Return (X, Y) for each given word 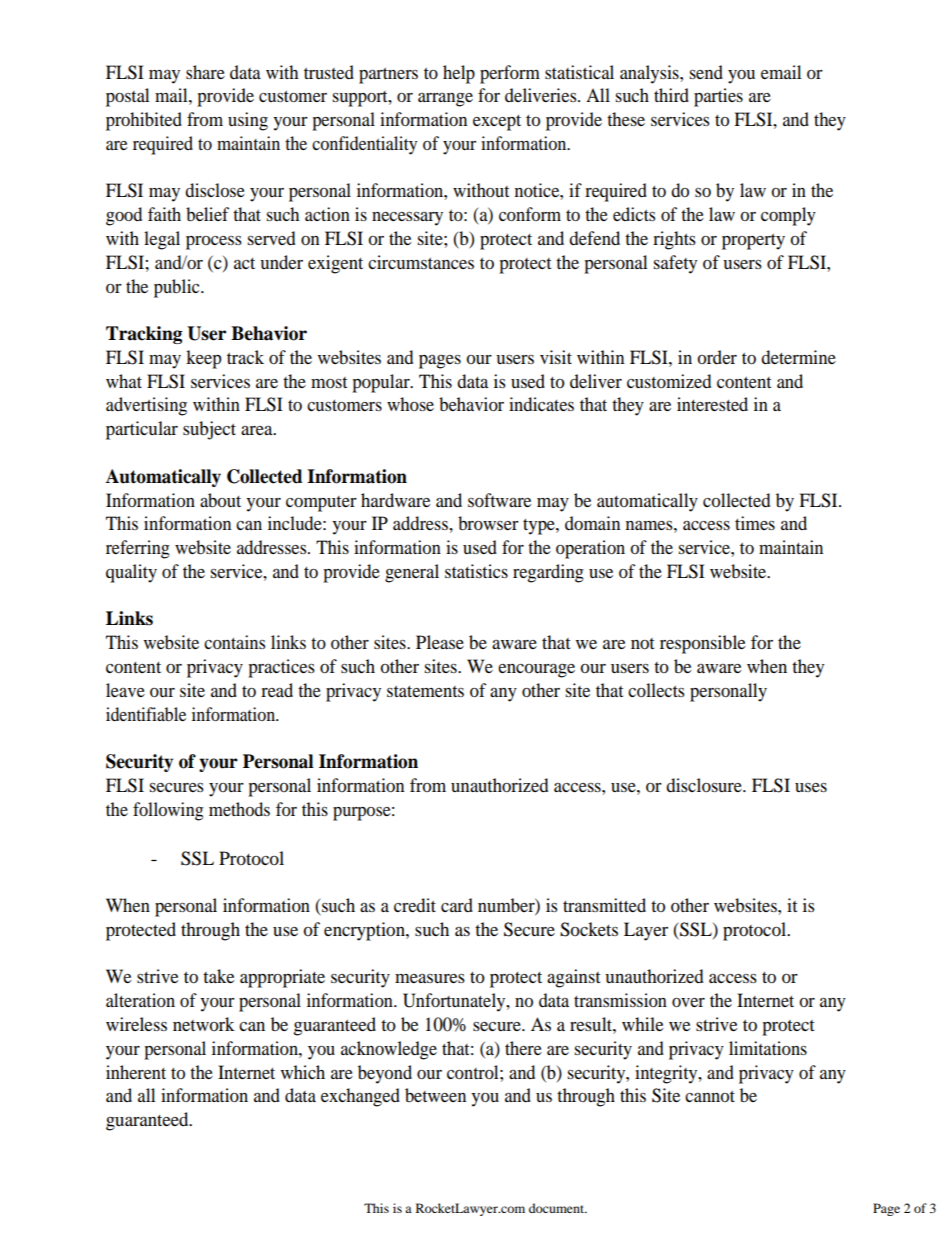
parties (718, 97)
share (205, 72)
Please (440, 642)
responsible (702, 644)
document (558, 1208)
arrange (445, 99)
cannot (710, 1096)
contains (234, 642)
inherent (136, 1072)
